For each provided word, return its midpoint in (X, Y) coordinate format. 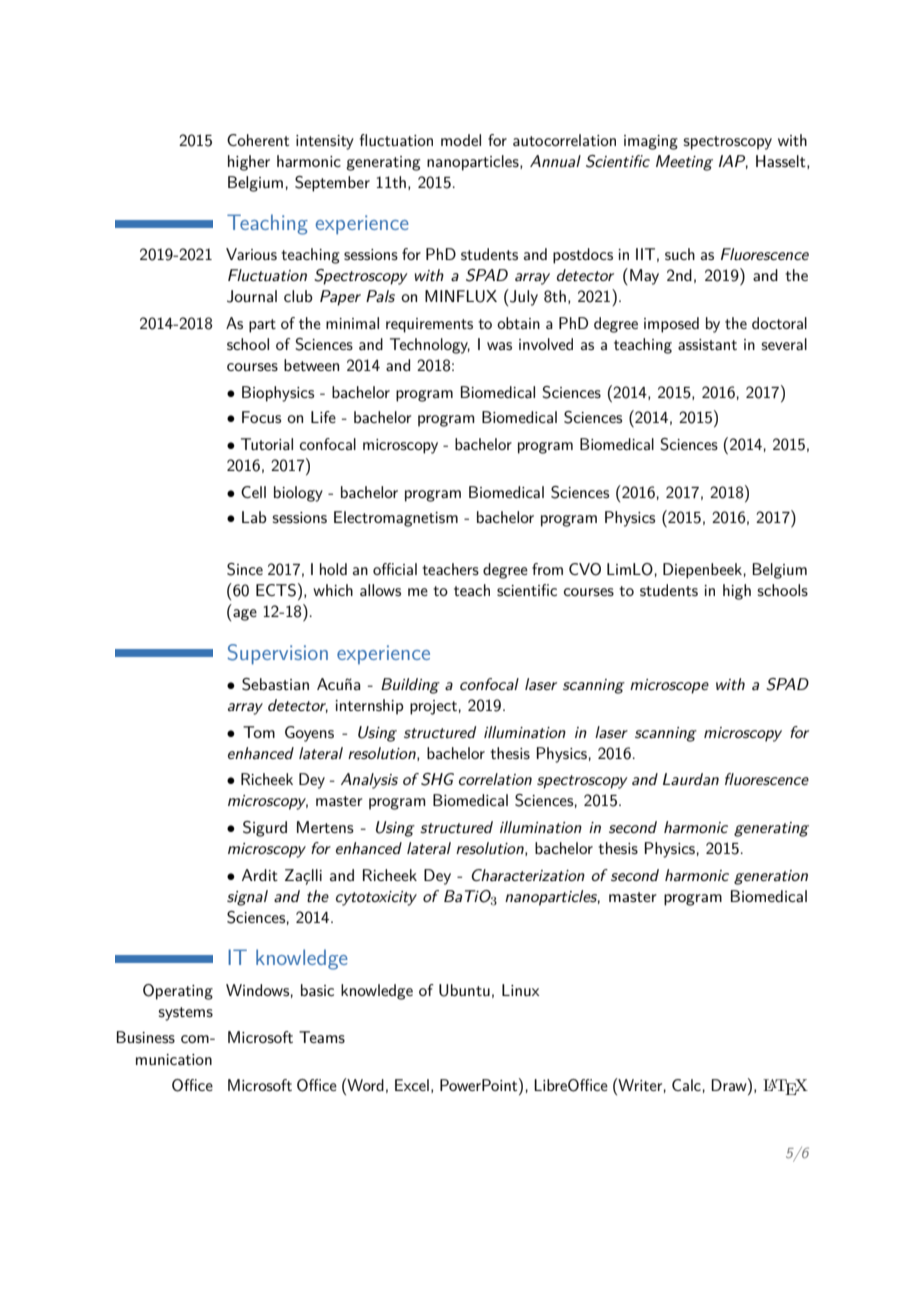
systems (186, 1014)
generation (771, 877)
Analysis (369, 781)
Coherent (258, 140)
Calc (686, 1085)
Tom (259, 732)
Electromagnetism (396, 519)
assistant (707, 344)
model (461, 140)
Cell (253, 492)
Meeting (684, 163)
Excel (412, 1085)
